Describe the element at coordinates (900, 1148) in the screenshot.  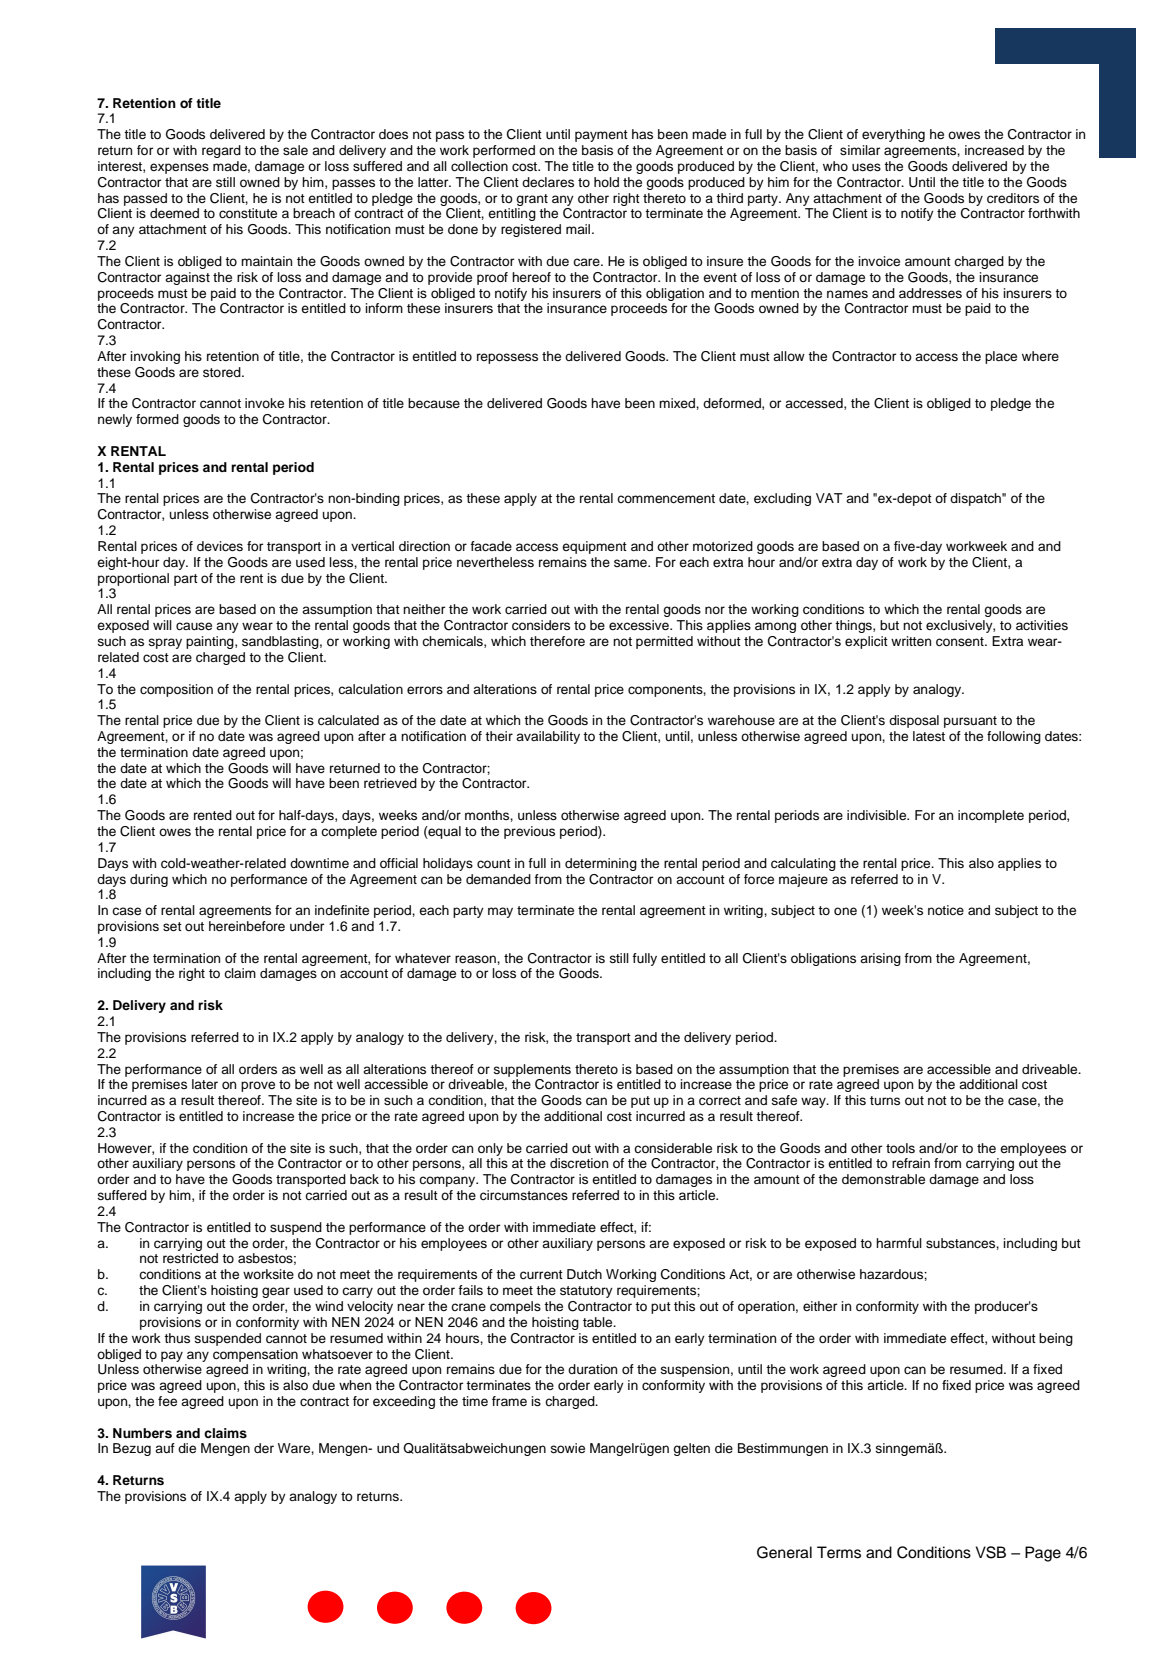
I see `tools` at that location.
